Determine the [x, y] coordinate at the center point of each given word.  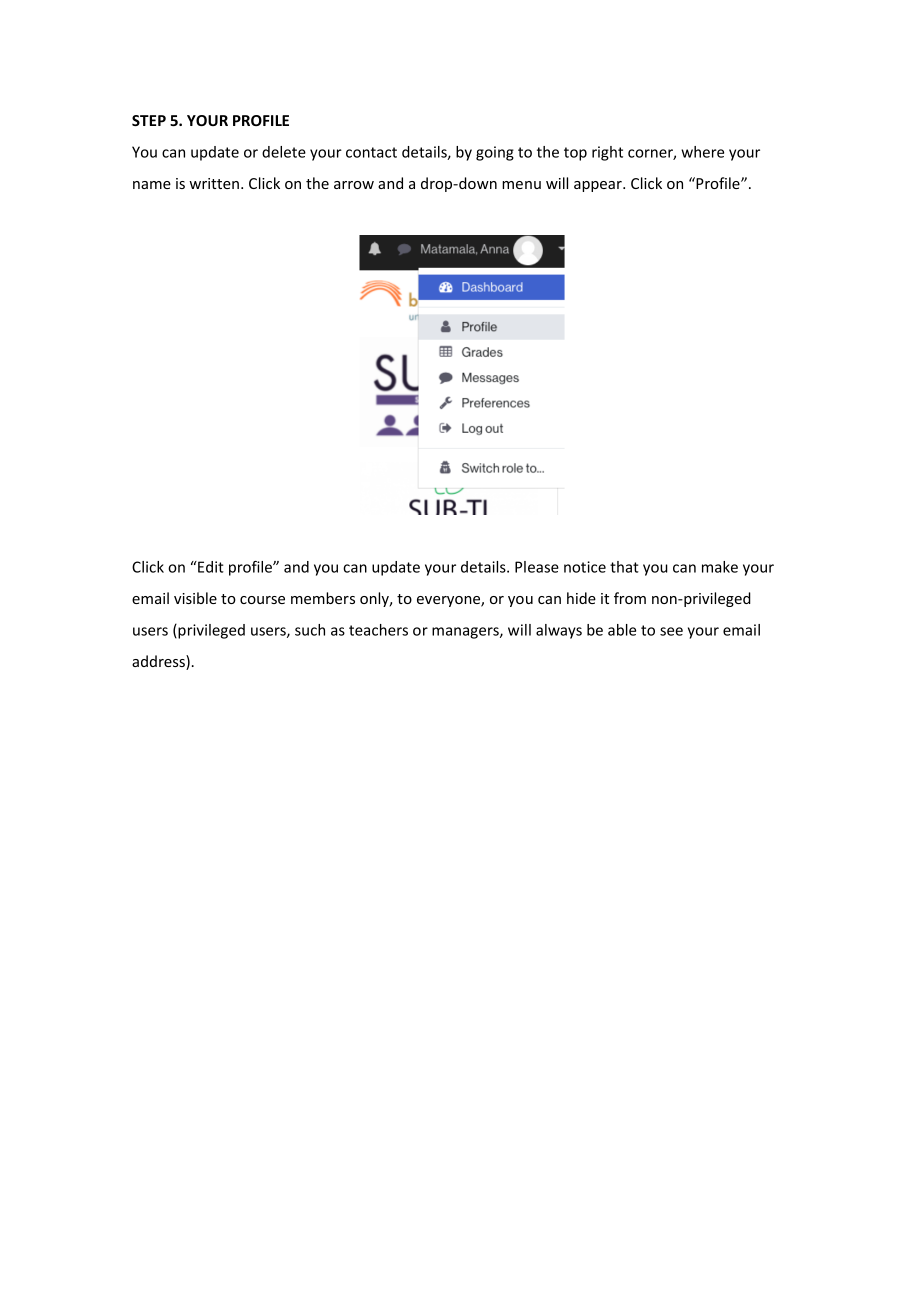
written [214, 183]
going [495, 153]
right [607, 153]
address [159, 662]
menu [521, 185]
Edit [210, 567]
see [671, 631]
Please [537, 567]
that [624, 567]
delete [284, 152]
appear [599, 186]
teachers [378, 630]
